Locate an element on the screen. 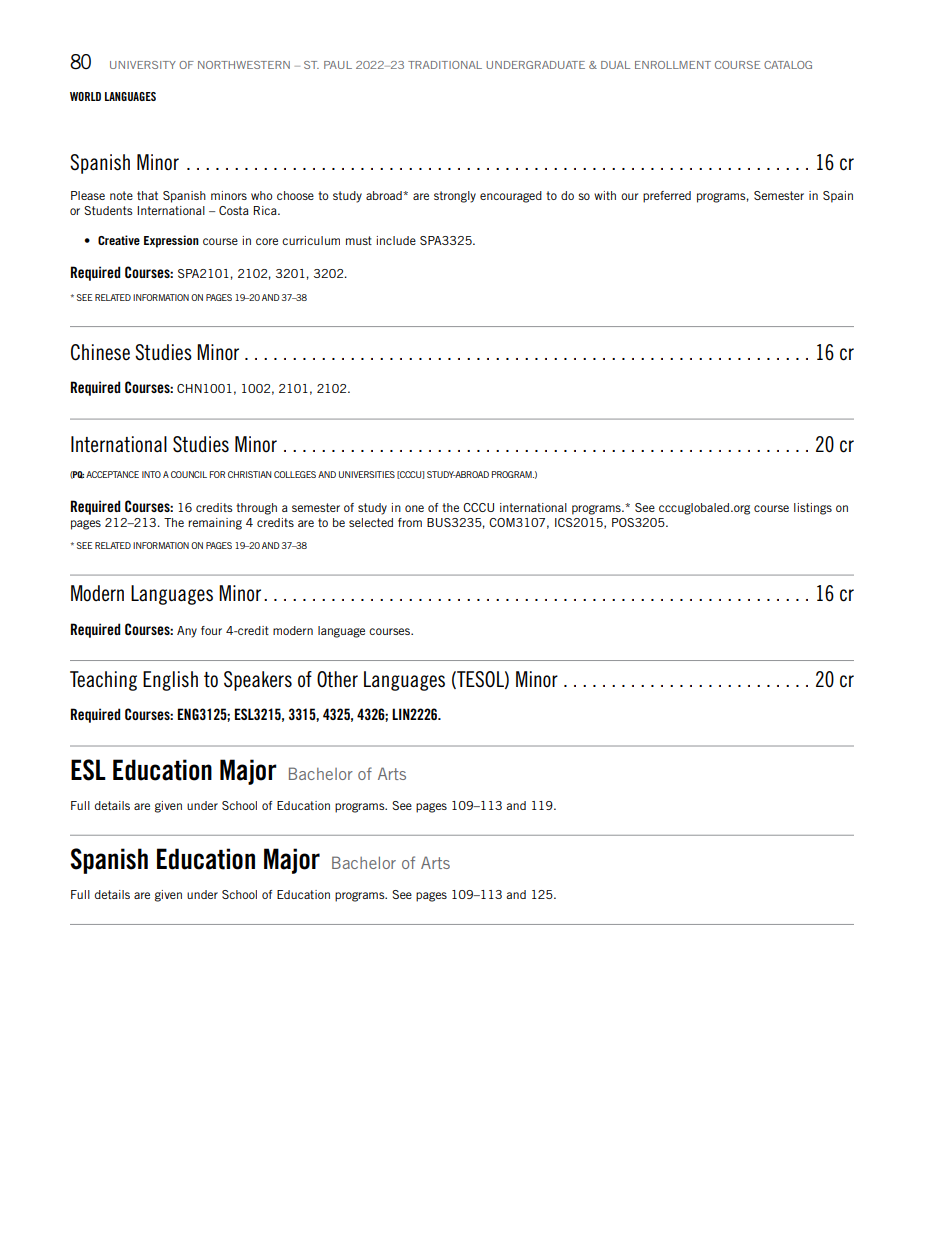 Image resolution: width=952 pixels, height=1233 pixels. CATALOG is located at coordinates (788, 65).
